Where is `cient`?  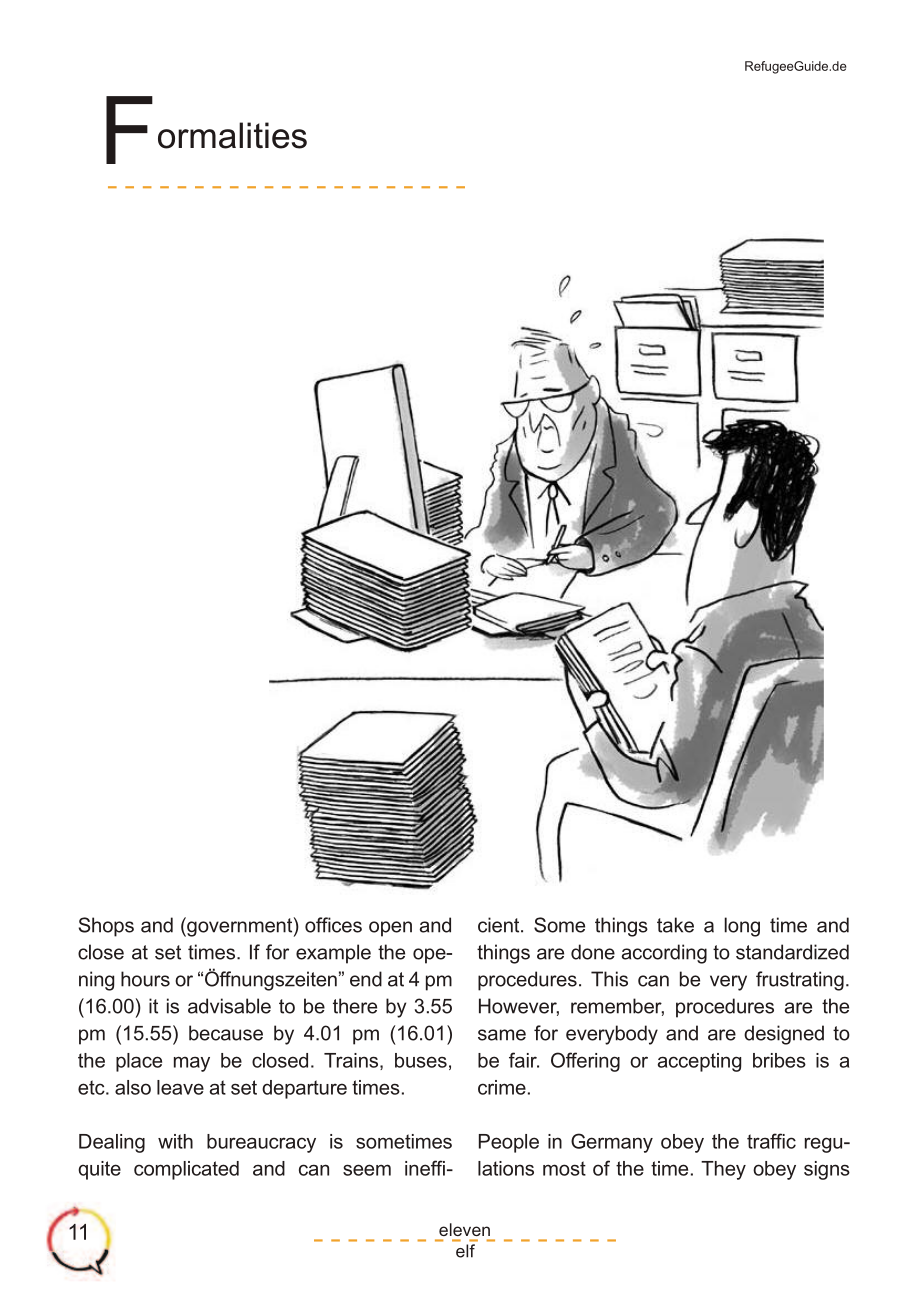
cient is located at coordinates (500, 925).
